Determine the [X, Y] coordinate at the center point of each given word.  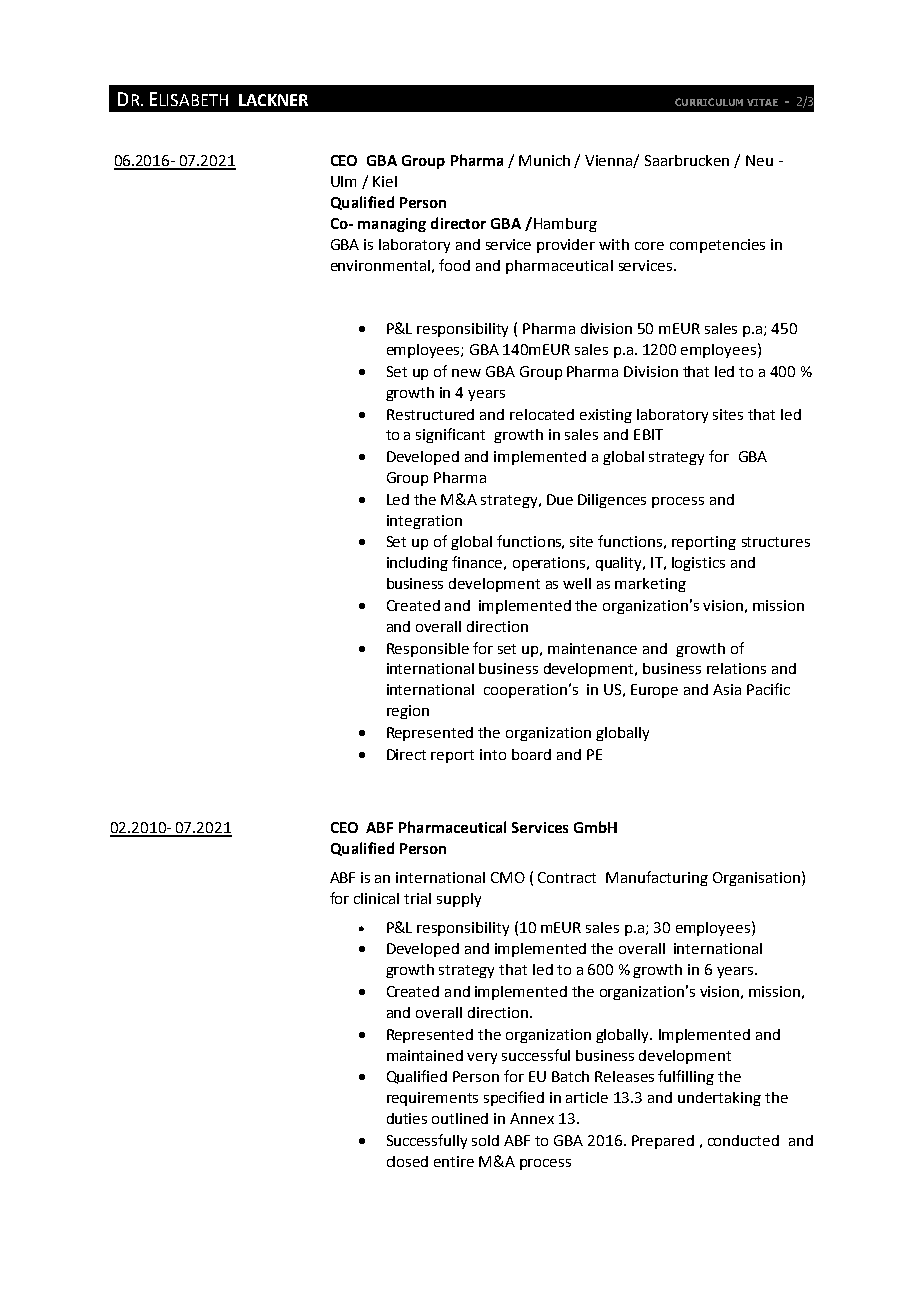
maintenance [592, 648]
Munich [544, 160]
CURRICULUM [709, 102]
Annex [532, 1118]
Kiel [385, 181]
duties [407, 1118]
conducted [743, 1140]
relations [736, 668]
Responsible [428, 650]
